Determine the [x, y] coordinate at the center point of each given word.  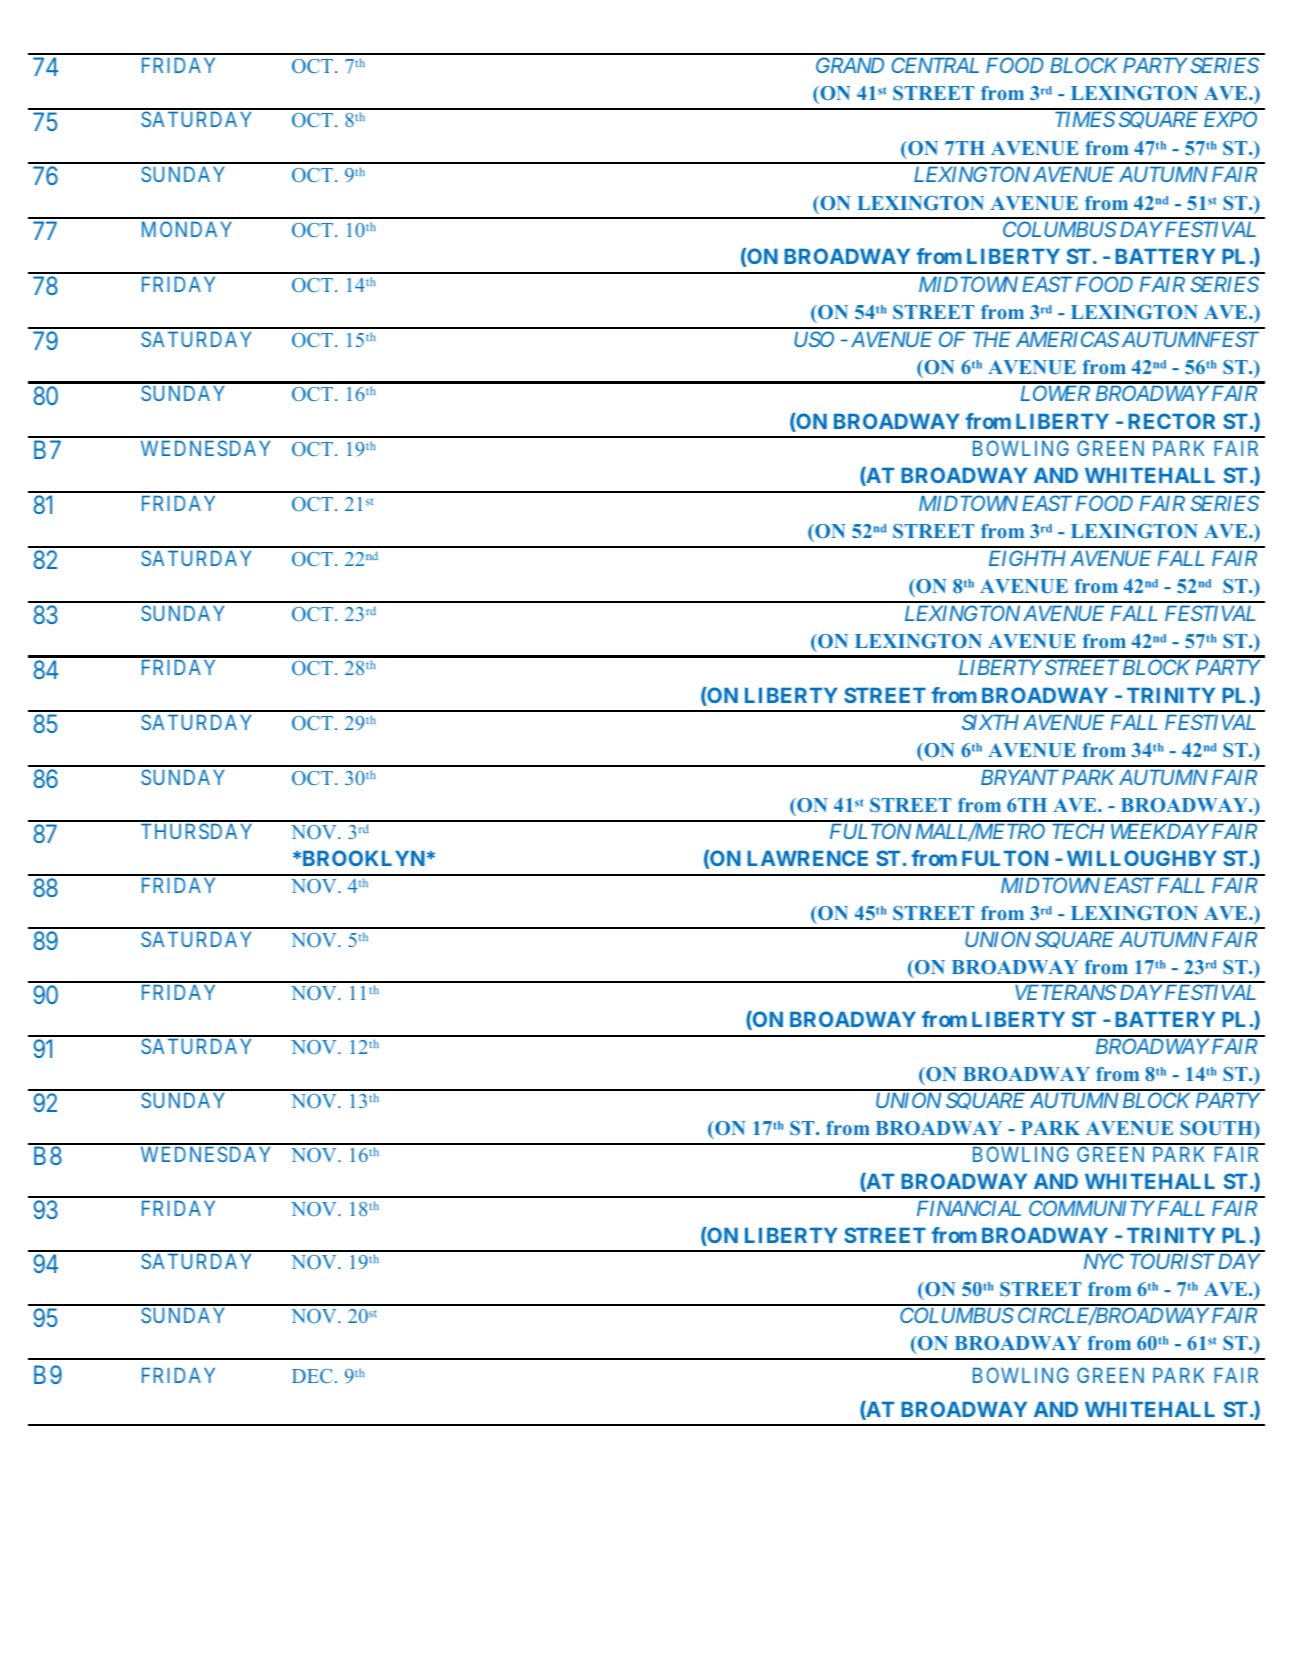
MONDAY [187, 229]
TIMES [1085, 119]
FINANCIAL [969, 1208]
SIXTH [990, 722]
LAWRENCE [807, 858]
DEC [312, 1376]
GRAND [850, 65]
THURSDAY [196, 831]
